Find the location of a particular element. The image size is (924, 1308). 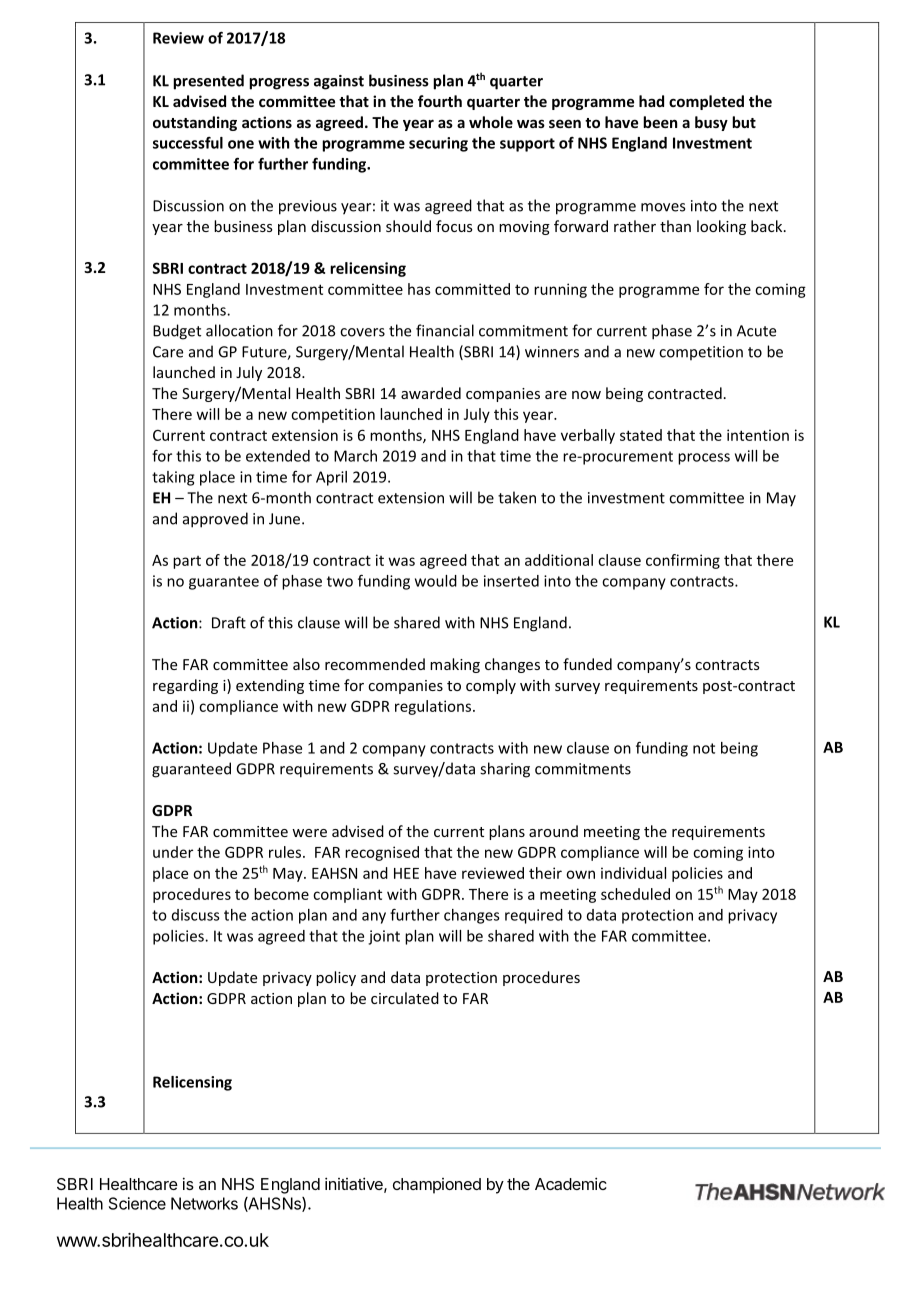

fourth is located at coordinates (440, 101).
